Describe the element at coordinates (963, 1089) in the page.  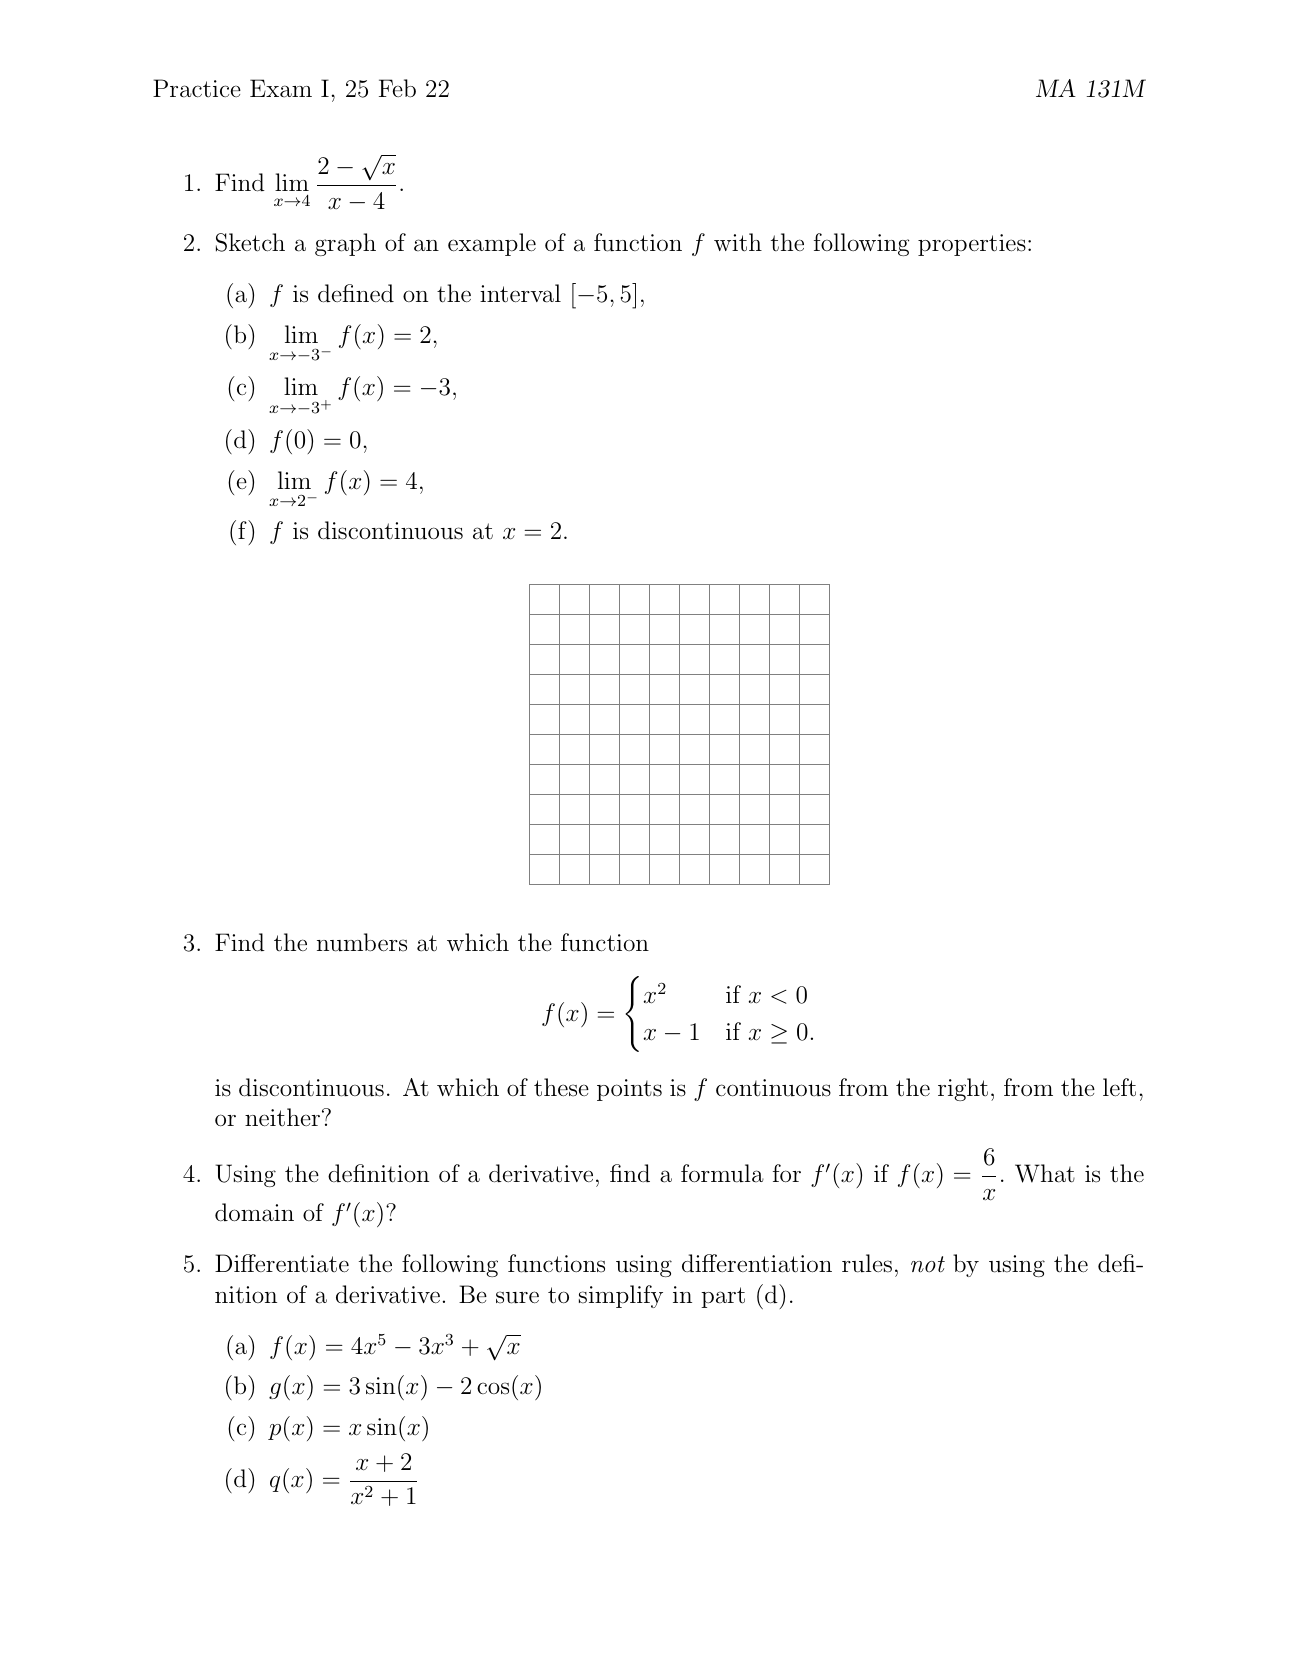
I see `right` at that location.
